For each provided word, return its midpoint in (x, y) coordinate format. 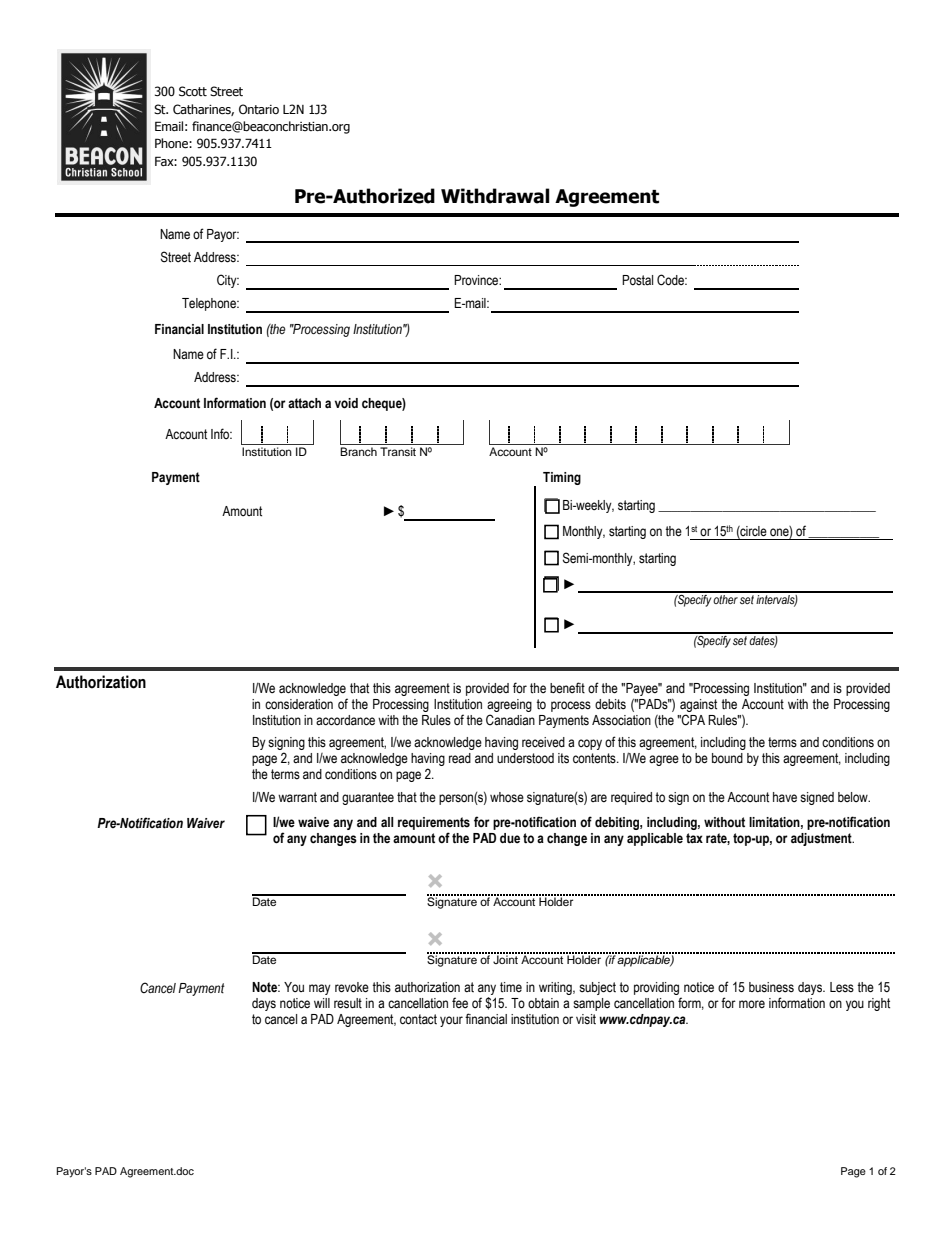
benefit (567, 688)
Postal (637, 280)
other (726, 598)
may (320, 989)
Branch (358, 451)
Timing (562, 478)
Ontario (259, 109)
